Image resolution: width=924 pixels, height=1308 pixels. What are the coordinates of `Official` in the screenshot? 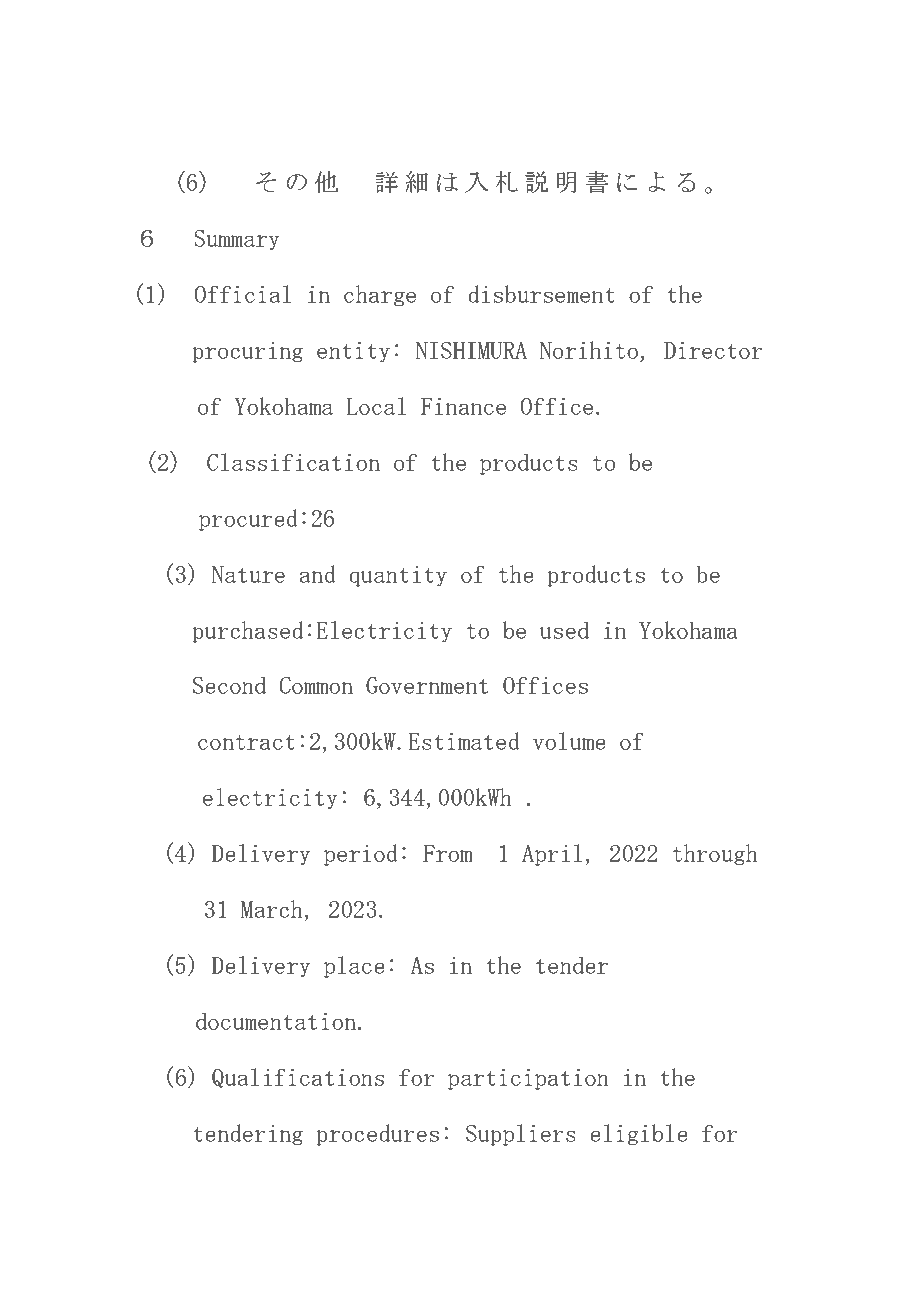 It's located at (242, 294).
